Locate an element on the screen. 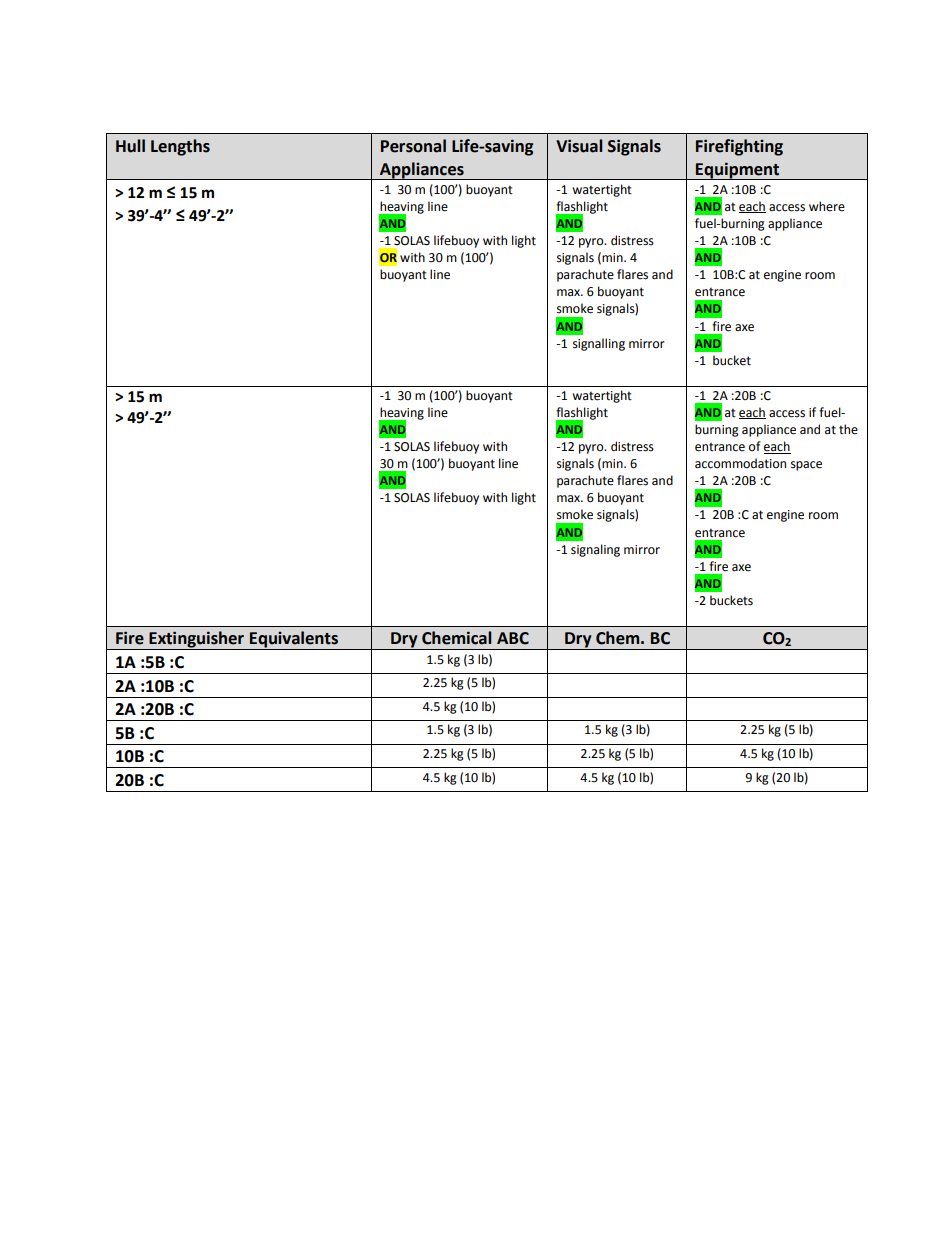  signalling is located at coordinates (599, 344).
